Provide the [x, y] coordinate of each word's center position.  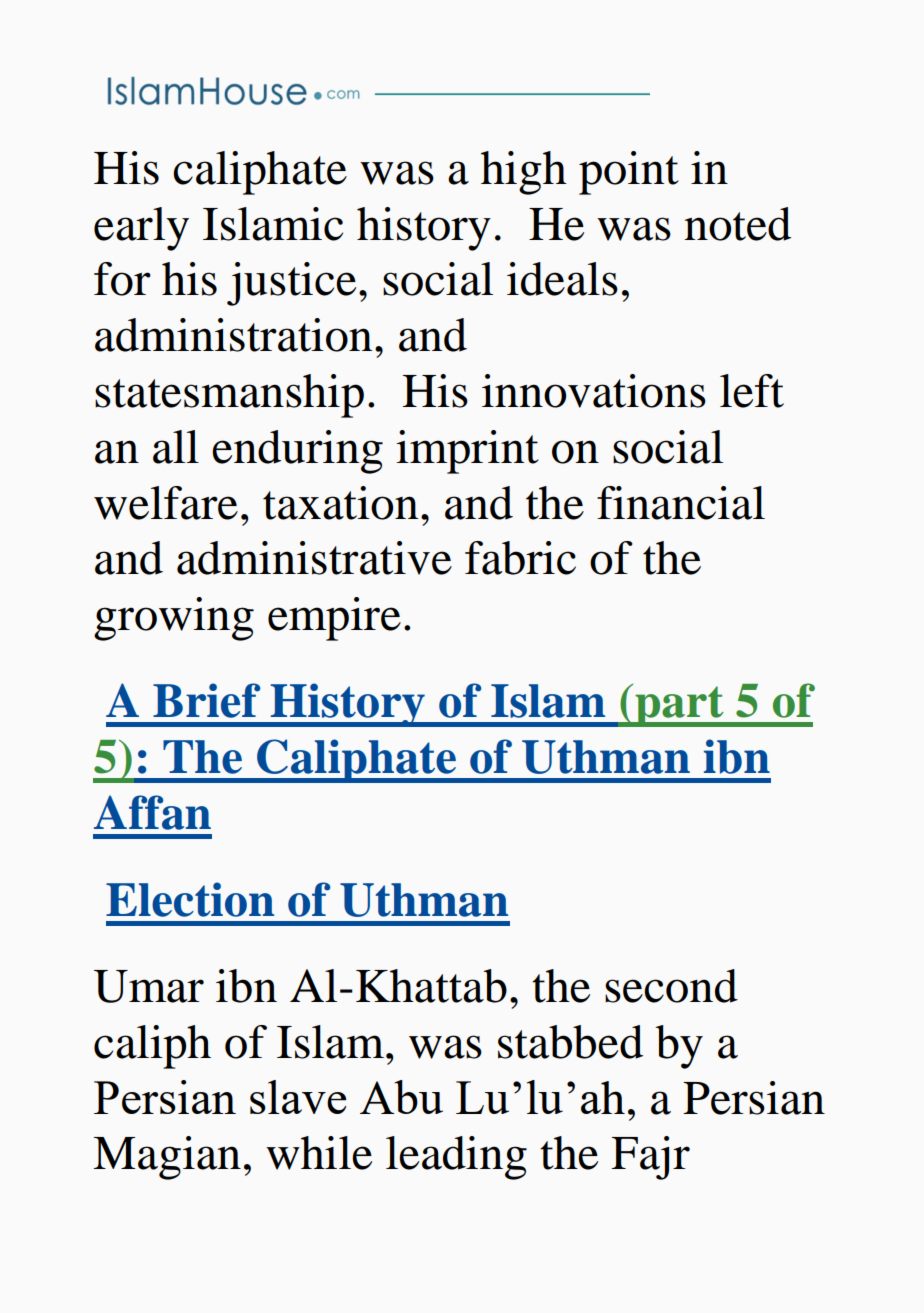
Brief [207, 700]
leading [456, 1158]
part [679, 706]
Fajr [651, 1158]
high [524, 173]
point [629, 173]
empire [334, 619]
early [141, 229]
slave [298, 1097]
